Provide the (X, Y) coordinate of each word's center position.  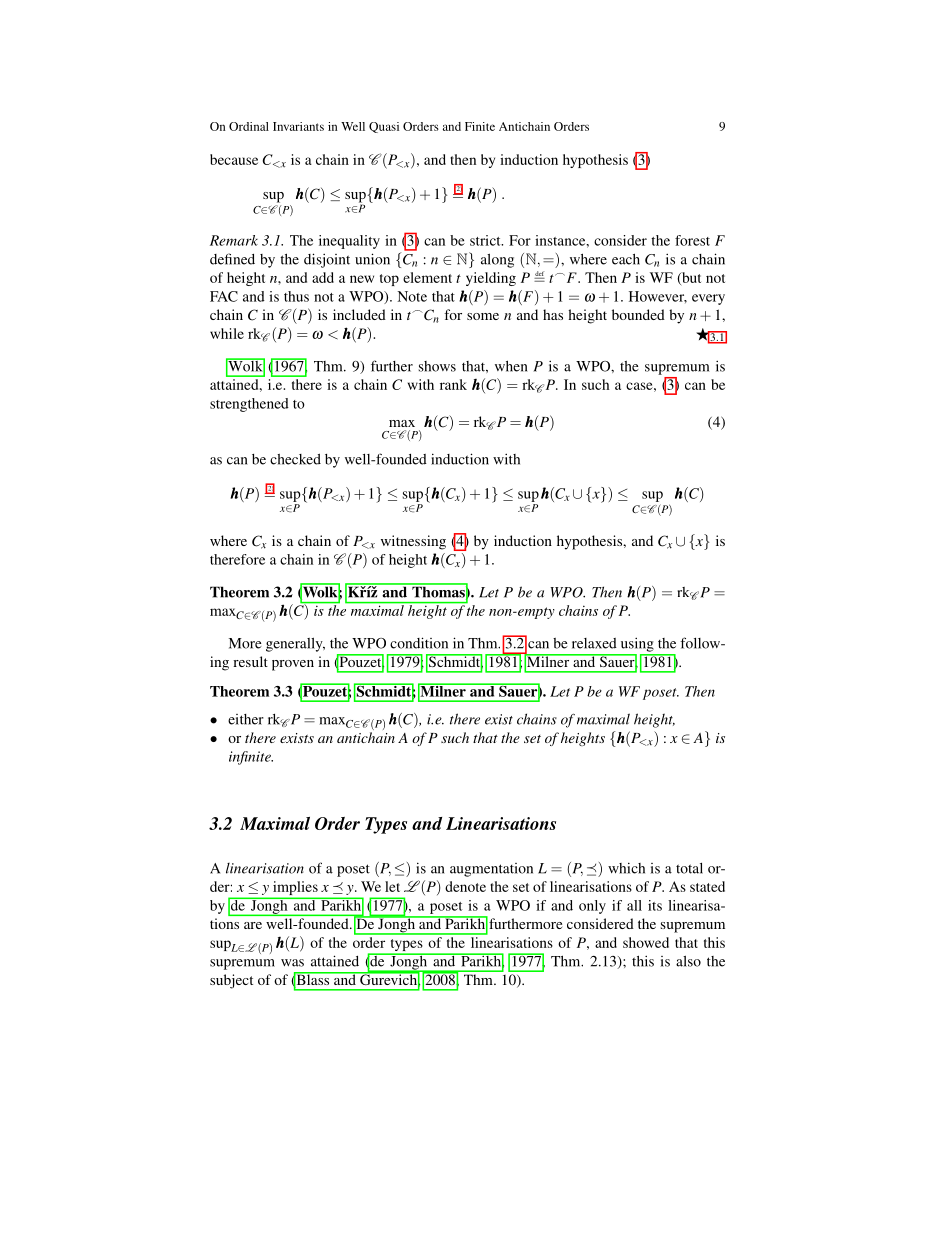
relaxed (594, 643)
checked (295, 459)
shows (437, 366)
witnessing (413, 542)
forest (692, 240)
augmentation (491, 870)
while (227, 333)
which (626, 868)
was (292, 963)
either (246, 719)
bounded (638, 314)
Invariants (298, 126)
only (592, 907)
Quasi (384, 127)
